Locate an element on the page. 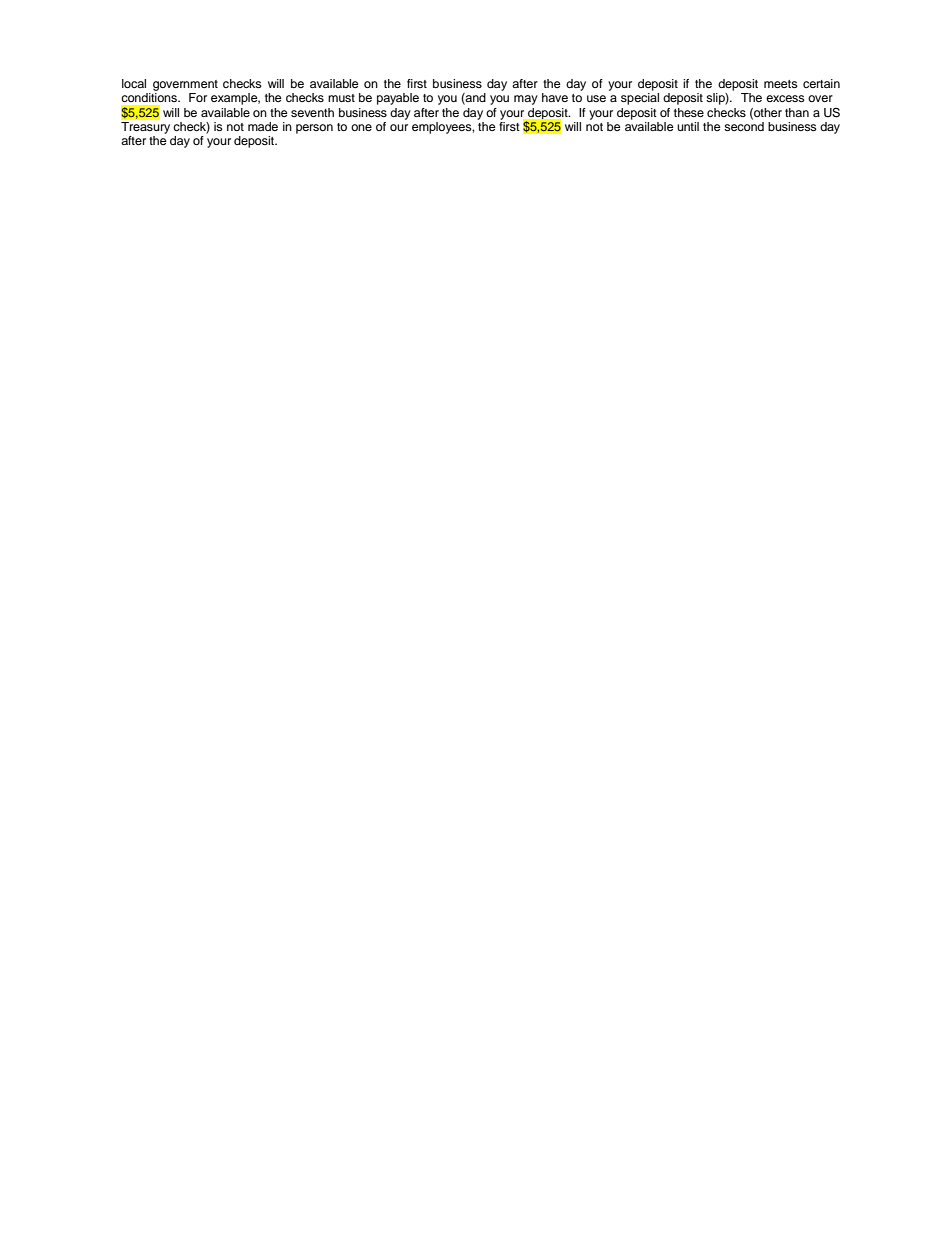 This document has height=1233, width=952. than is located at coordinates (797, 112).
